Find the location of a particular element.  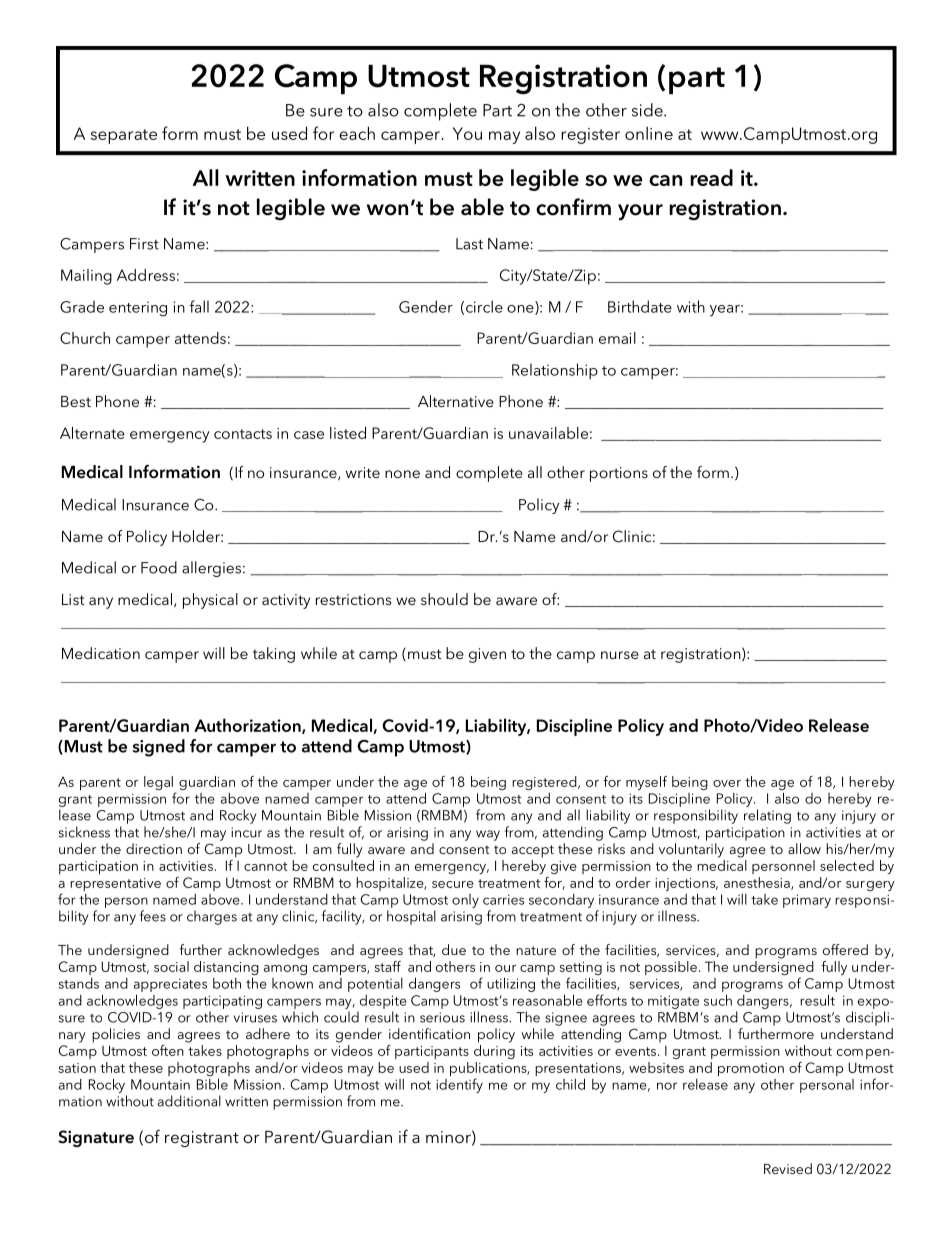

identify is located at coordinates (459, 1085).
